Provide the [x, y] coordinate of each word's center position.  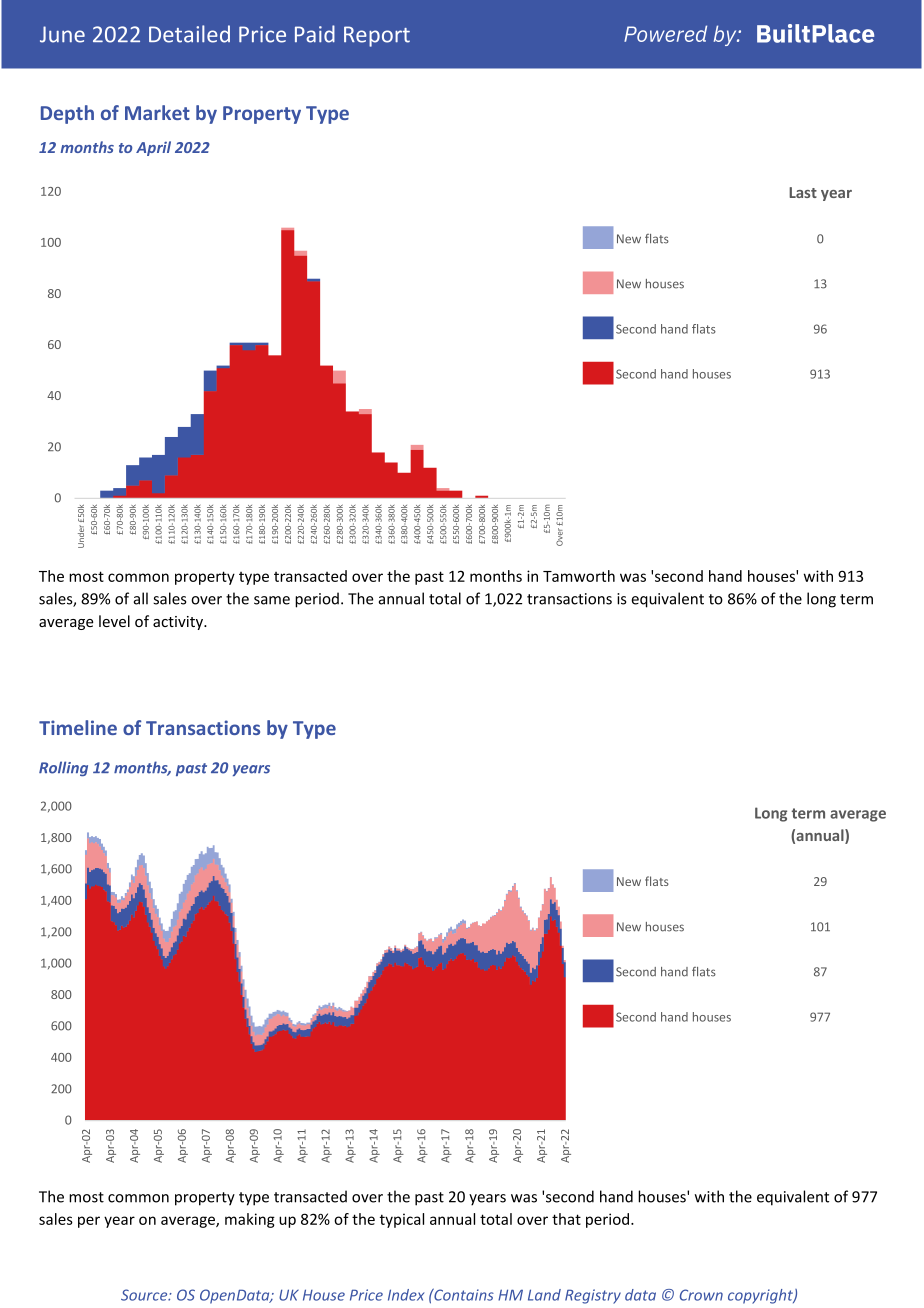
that [566, 1219]
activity [179, 623]
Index [406, 1295]
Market [157, 112]
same [272, 600]
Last [803, 192]
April [153, 148]
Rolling [63, 768]
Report [377, 36]
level [114, 621]
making [250, 1220]
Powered [665, 33]
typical [402, 1220]
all [141, 598]
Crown [701, 1295]
